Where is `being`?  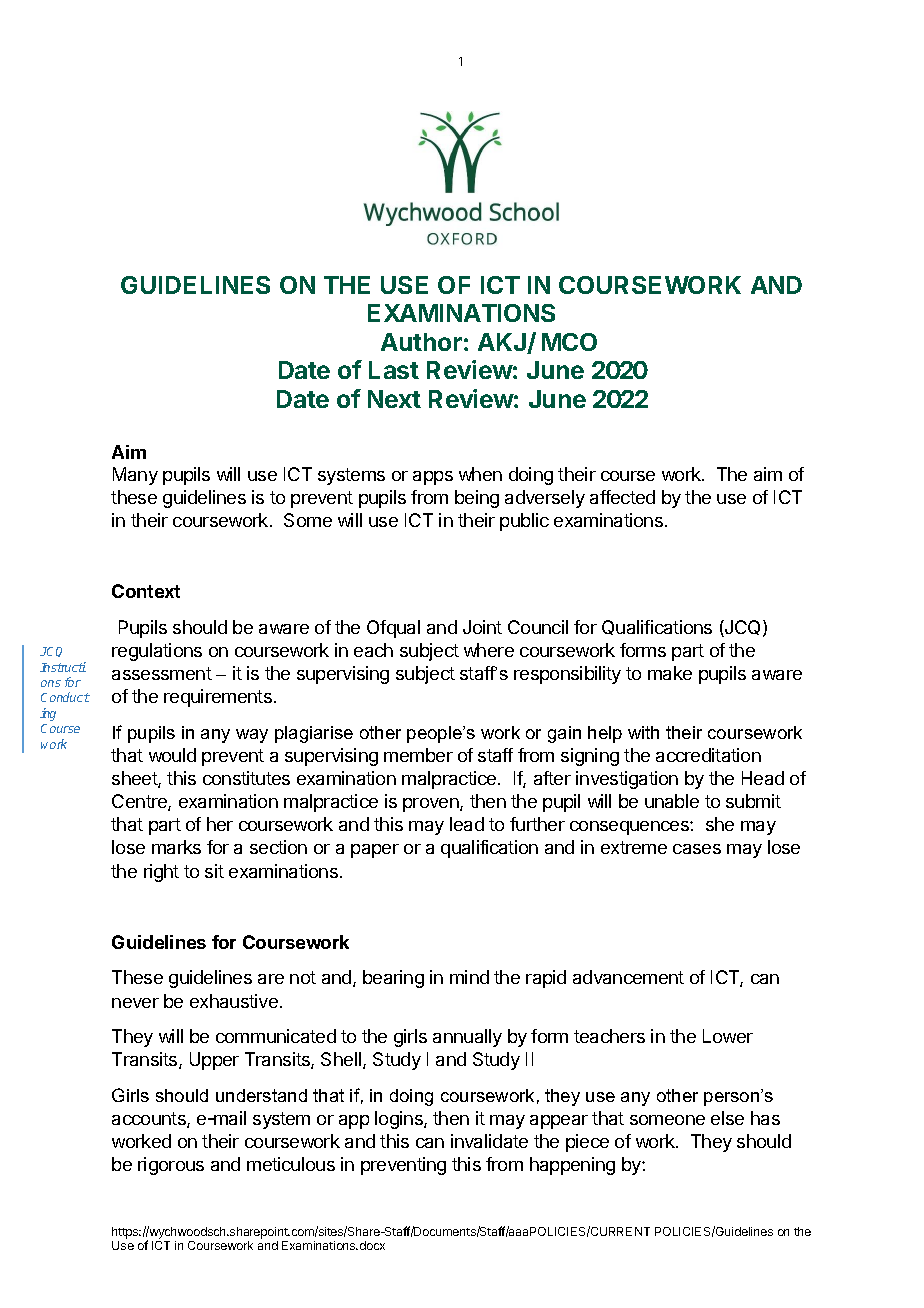 being is located at coordinates (477, 499).
